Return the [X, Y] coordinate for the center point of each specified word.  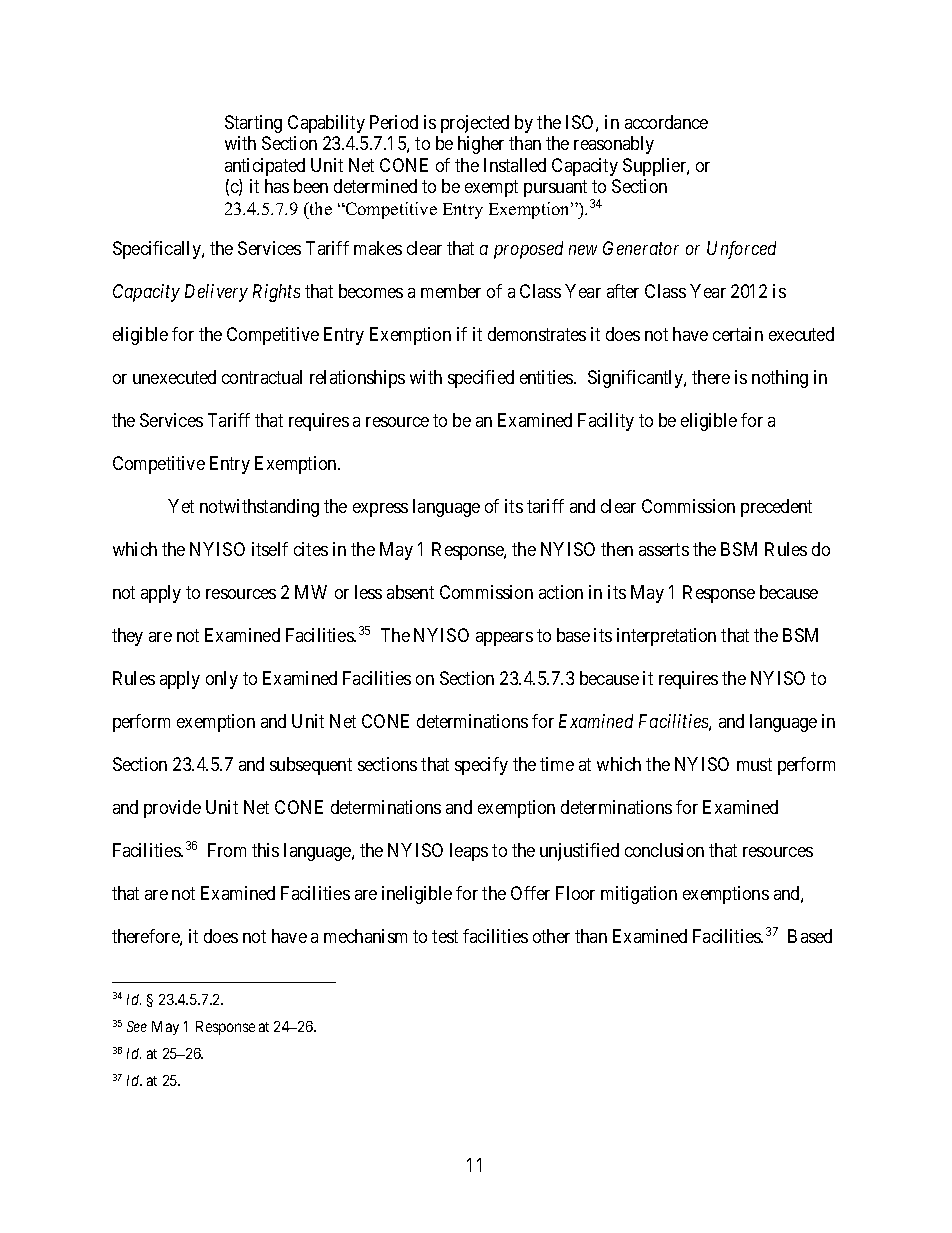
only [222, 680]
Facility [606, 422]
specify [481, 766]
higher [481, 145]
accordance [666, 122]
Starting [253, 124]
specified [481, 379]
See [137, 1026]
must [754, 764]
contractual [262, 377]
